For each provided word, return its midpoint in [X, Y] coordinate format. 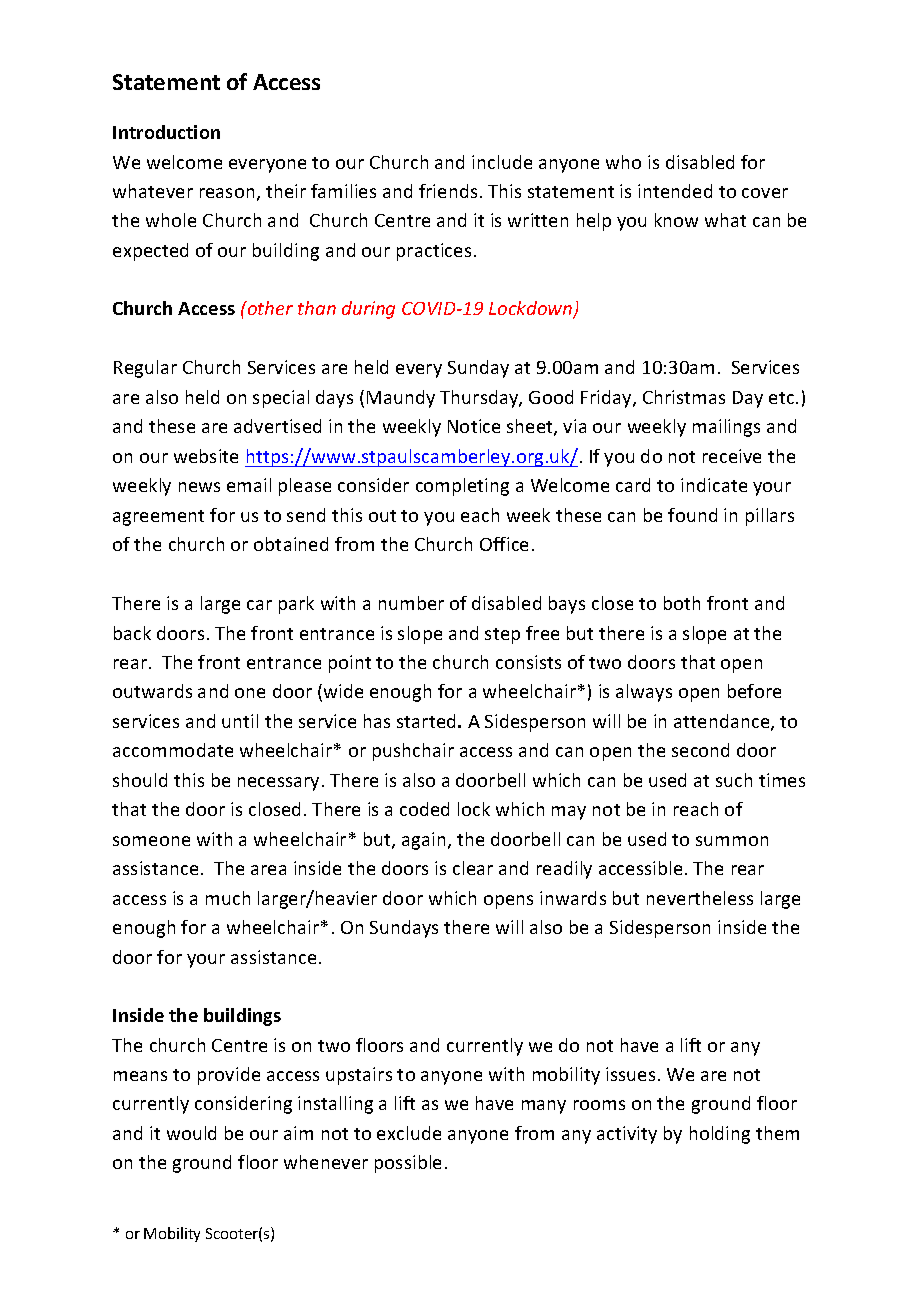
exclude [409, 1133]
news [199, 487]
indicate [714, 485]
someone [151, 841]
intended [675, 191]
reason [227, 193]
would [191, 1133]
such [734, 780]
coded [424, 809]
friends [448, 191]
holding [720, 1135]
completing [462, 487]
